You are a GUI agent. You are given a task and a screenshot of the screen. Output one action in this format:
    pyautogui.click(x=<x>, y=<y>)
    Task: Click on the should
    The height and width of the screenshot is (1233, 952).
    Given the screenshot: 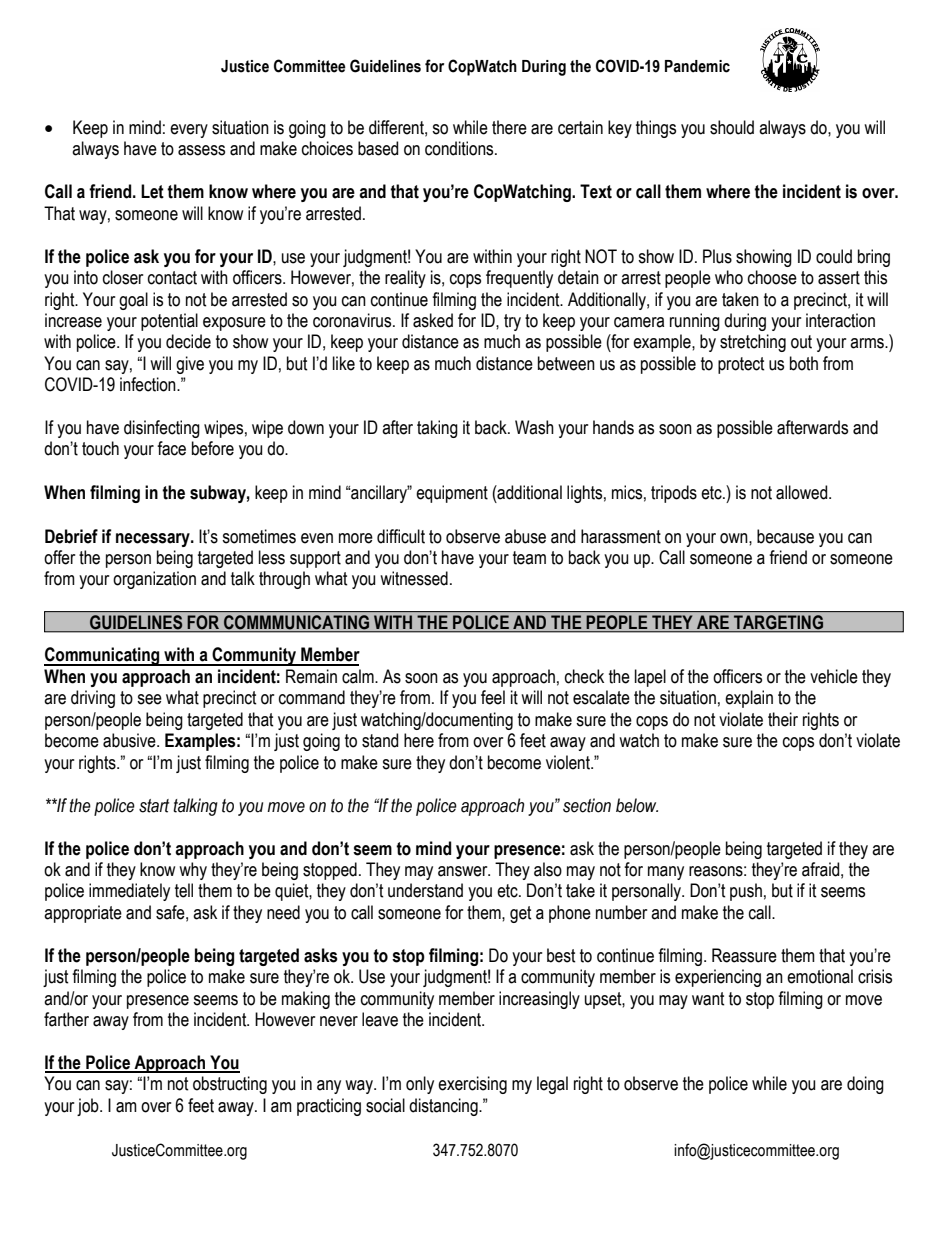 What is the action you would take?
    pyautogui.click(x=732, y=127)
